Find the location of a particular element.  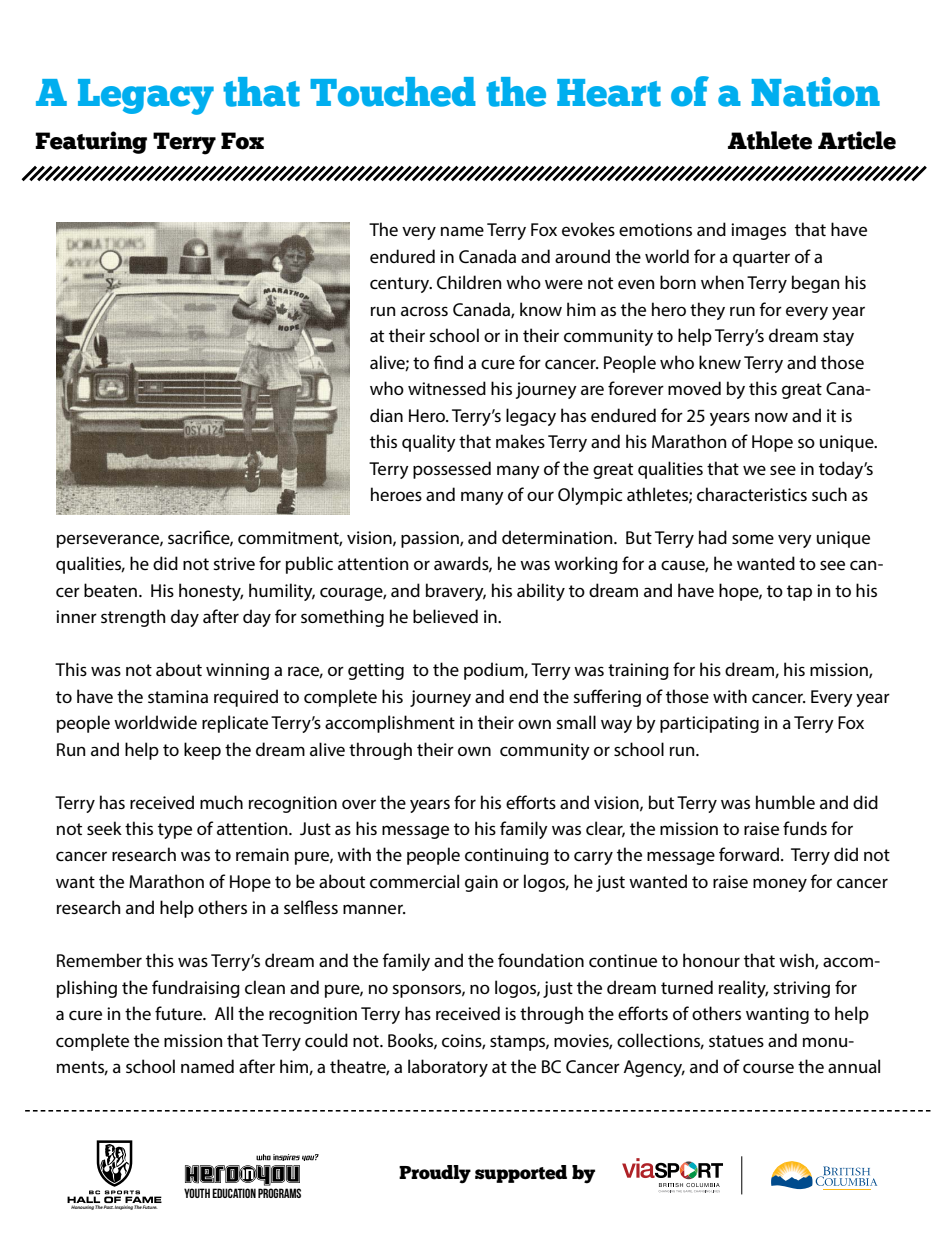

Touched is located at coordinates (393, 92).
